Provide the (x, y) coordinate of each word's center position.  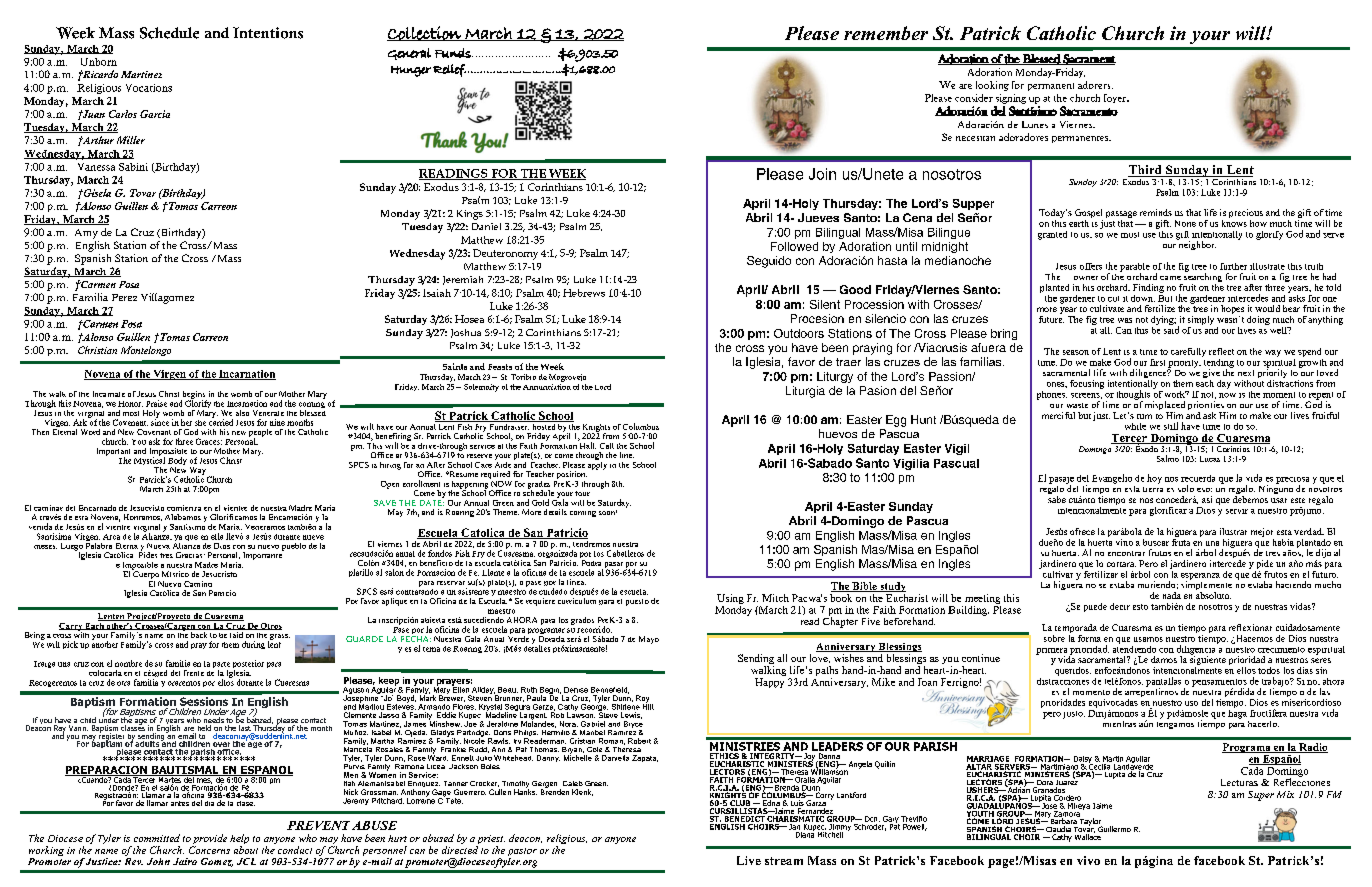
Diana (804, 833)
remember (886, 33)
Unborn (99, 62)
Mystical (149, 461)
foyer (1116, 98)
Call (607, 446)
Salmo (1169, 457)
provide (209, 840)
